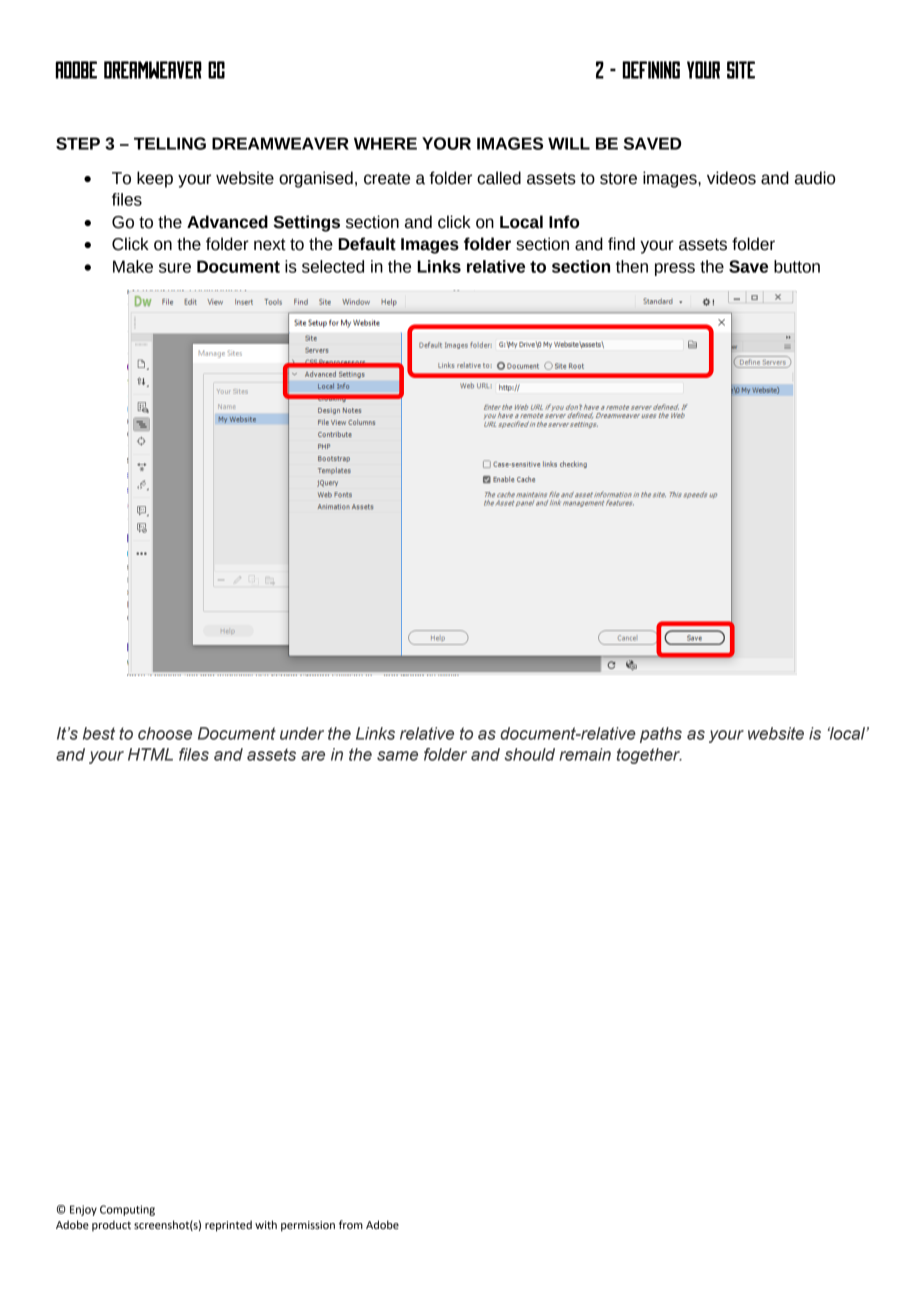 The height and width of the screenshot is (1308, 924). I want to click on HTML, so click(150, 754).
